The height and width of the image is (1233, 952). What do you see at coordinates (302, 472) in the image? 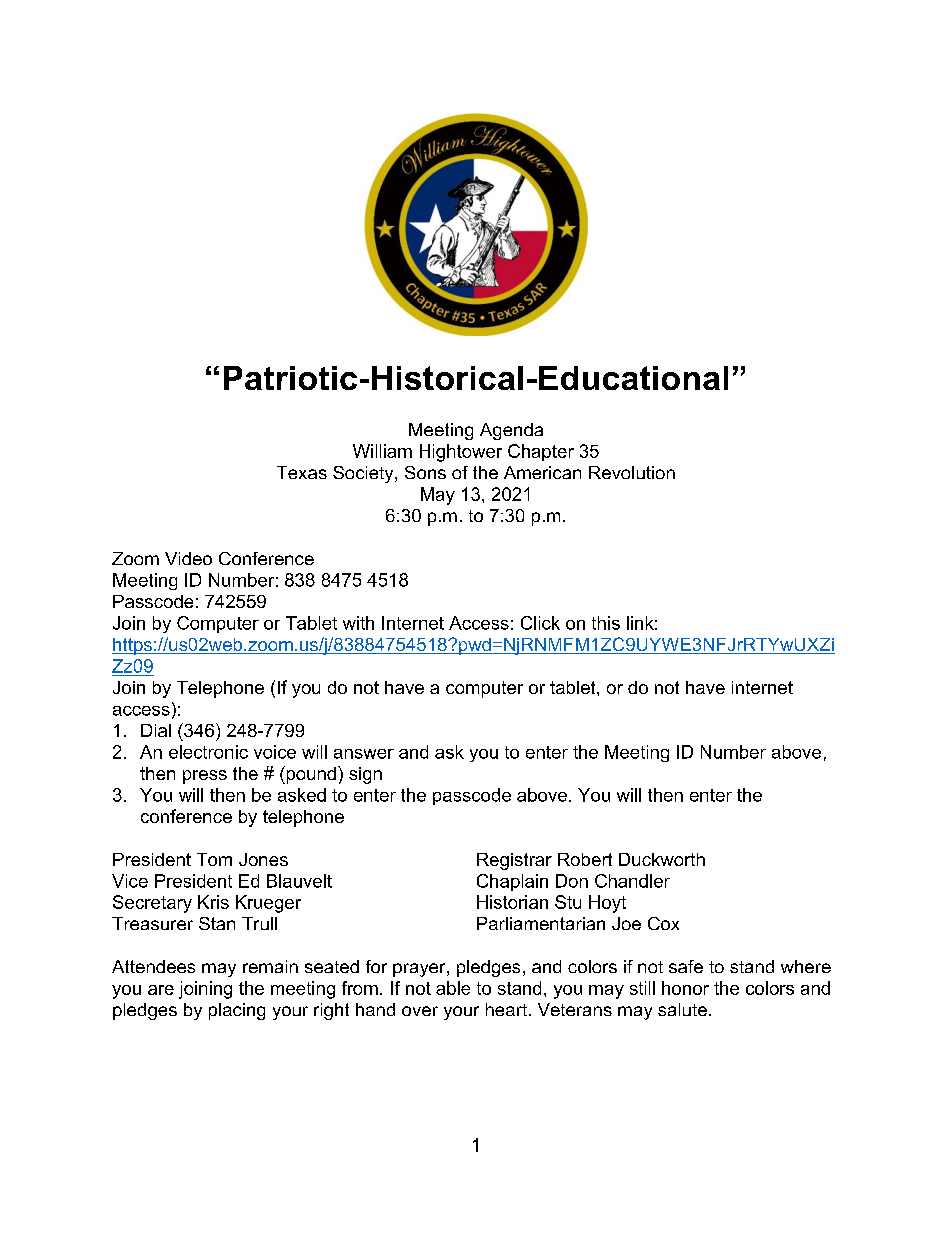
I see `Texas` at bounding box center [302, 472].
